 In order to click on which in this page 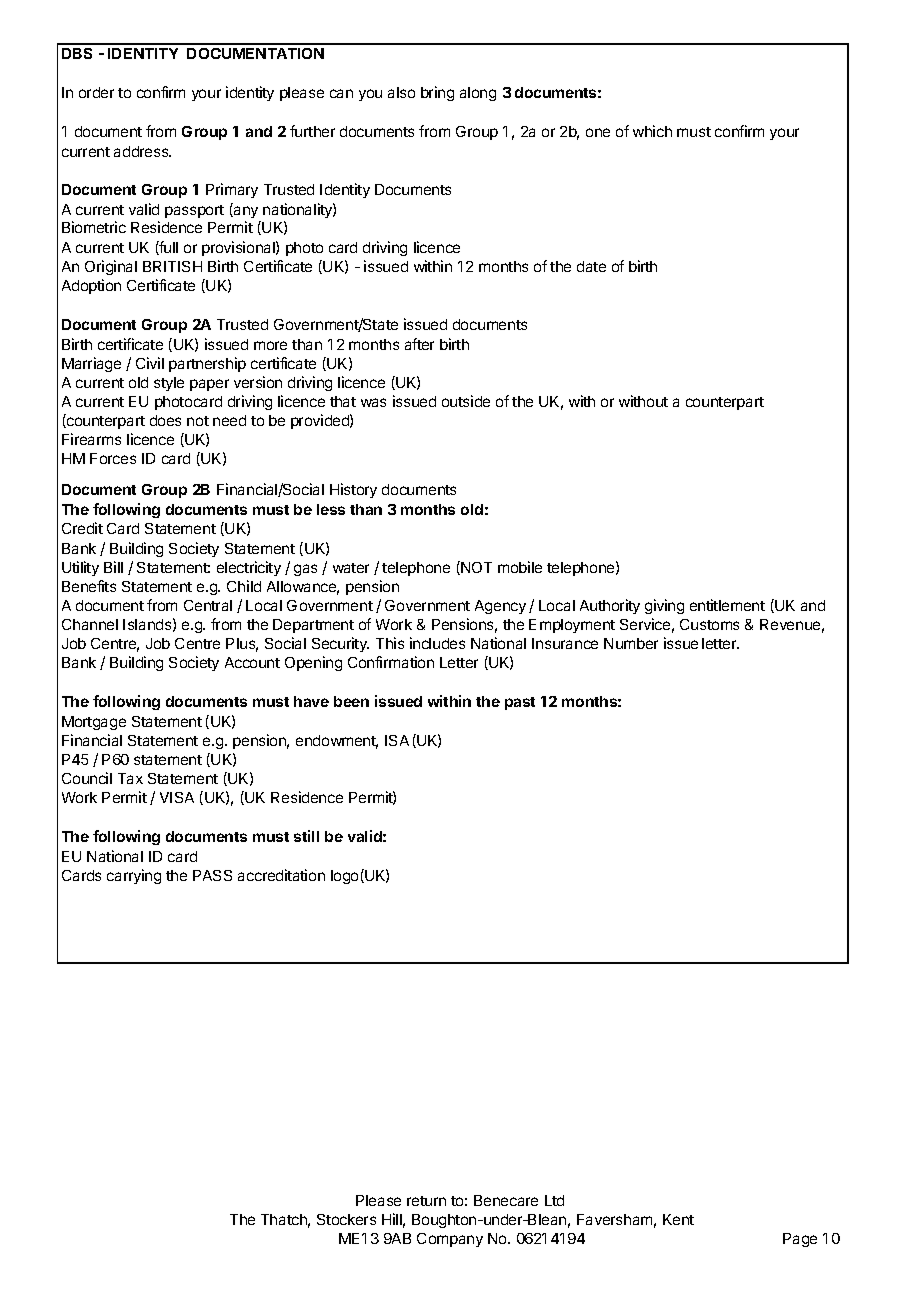, I will do `click(652, 131)`.
